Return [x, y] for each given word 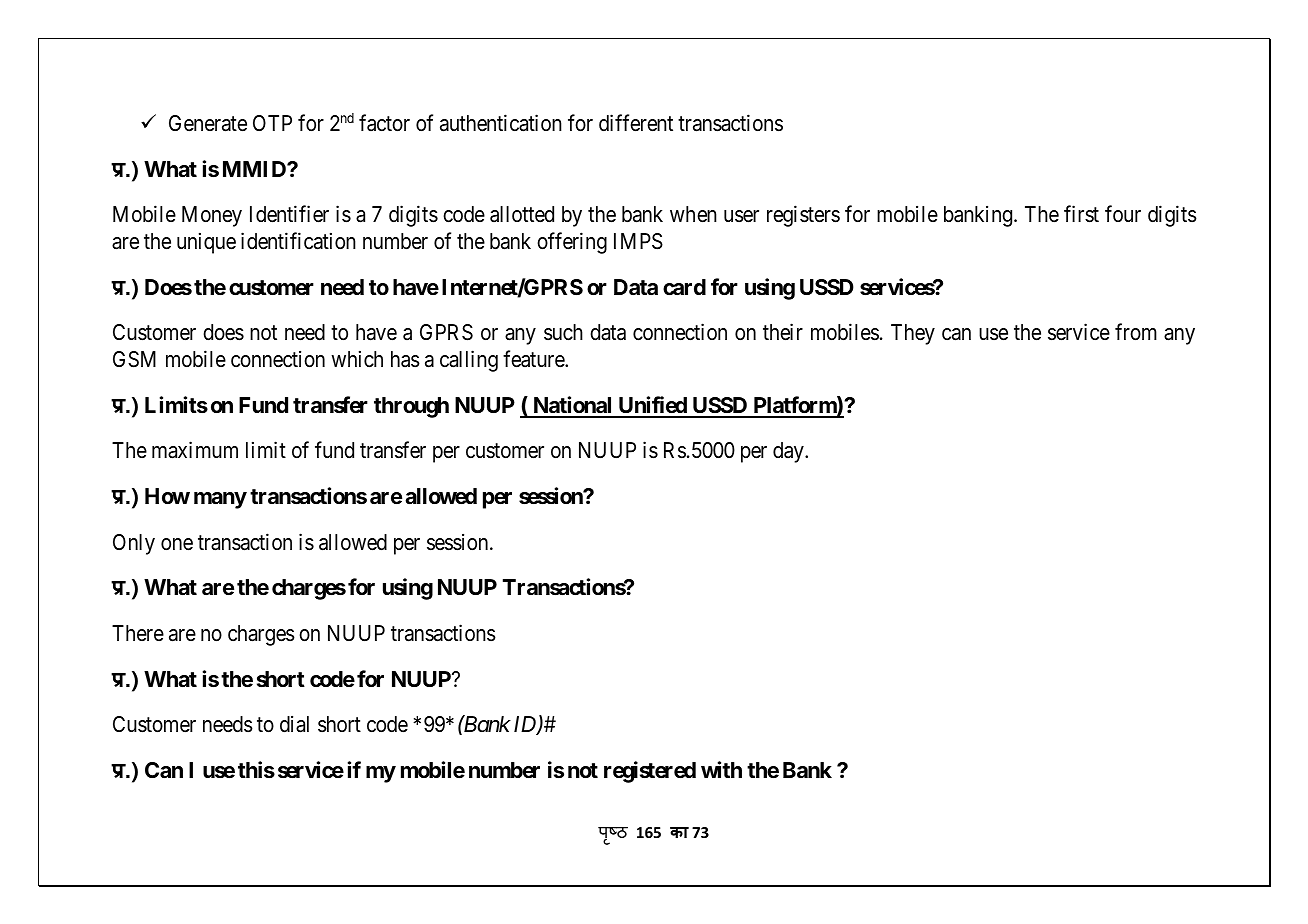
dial [294, 724]
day [789, 452]
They [913, 334]
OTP [272, 123]
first [1081, 214]
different [636, 123]
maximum [195, 450]
